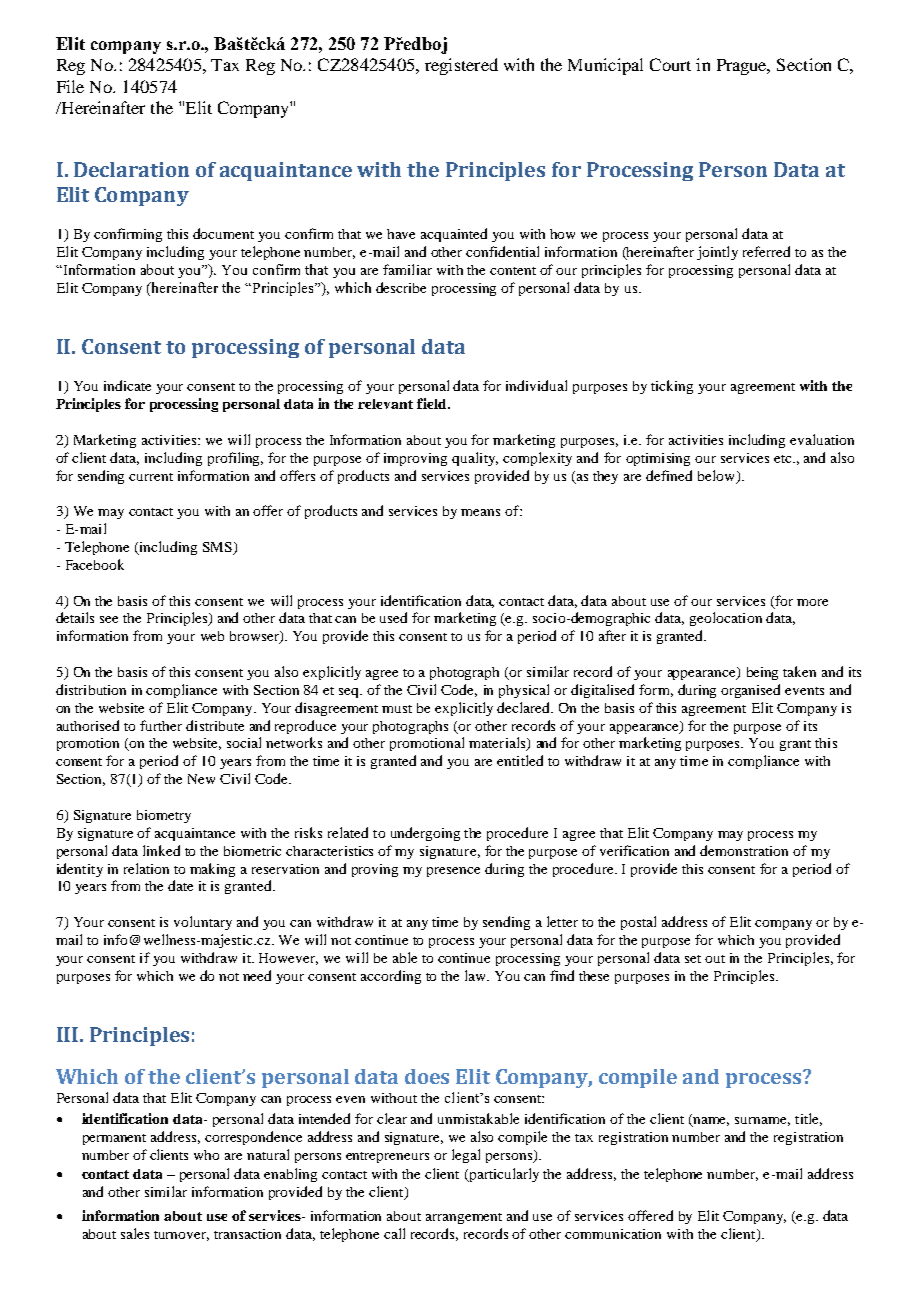  Describe the element at coordinates (464, 1218) in the image. I see `arrangement` at that location.
